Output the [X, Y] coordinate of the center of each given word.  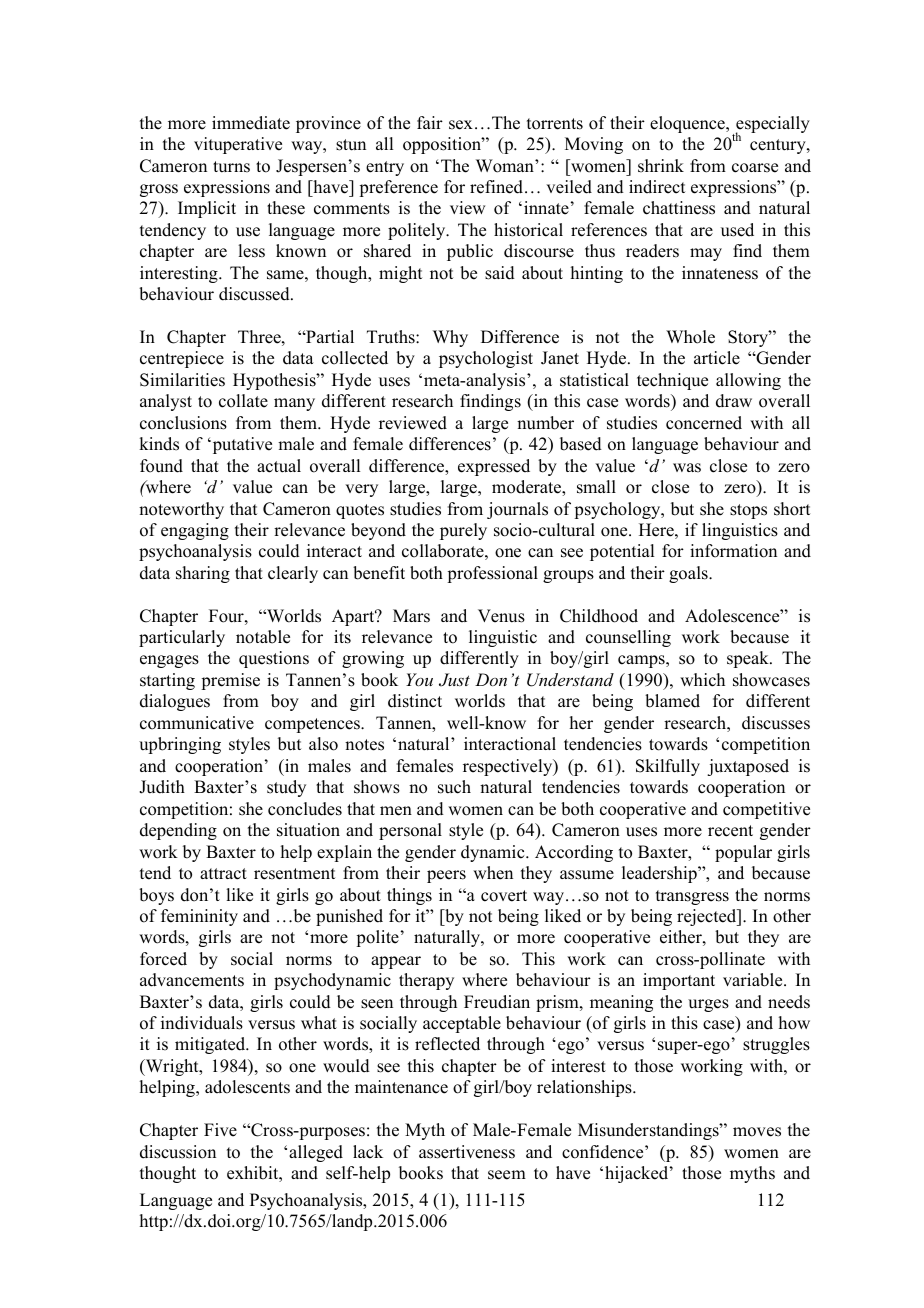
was [687, 468]
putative [241, 445]
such [454, 787]
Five [220, 1130]
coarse [755, 168]
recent [730, 831]
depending [178, 831]
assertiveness [467, 1152]
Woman [506, 166]
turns [231, 167]
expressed [494, 467]
